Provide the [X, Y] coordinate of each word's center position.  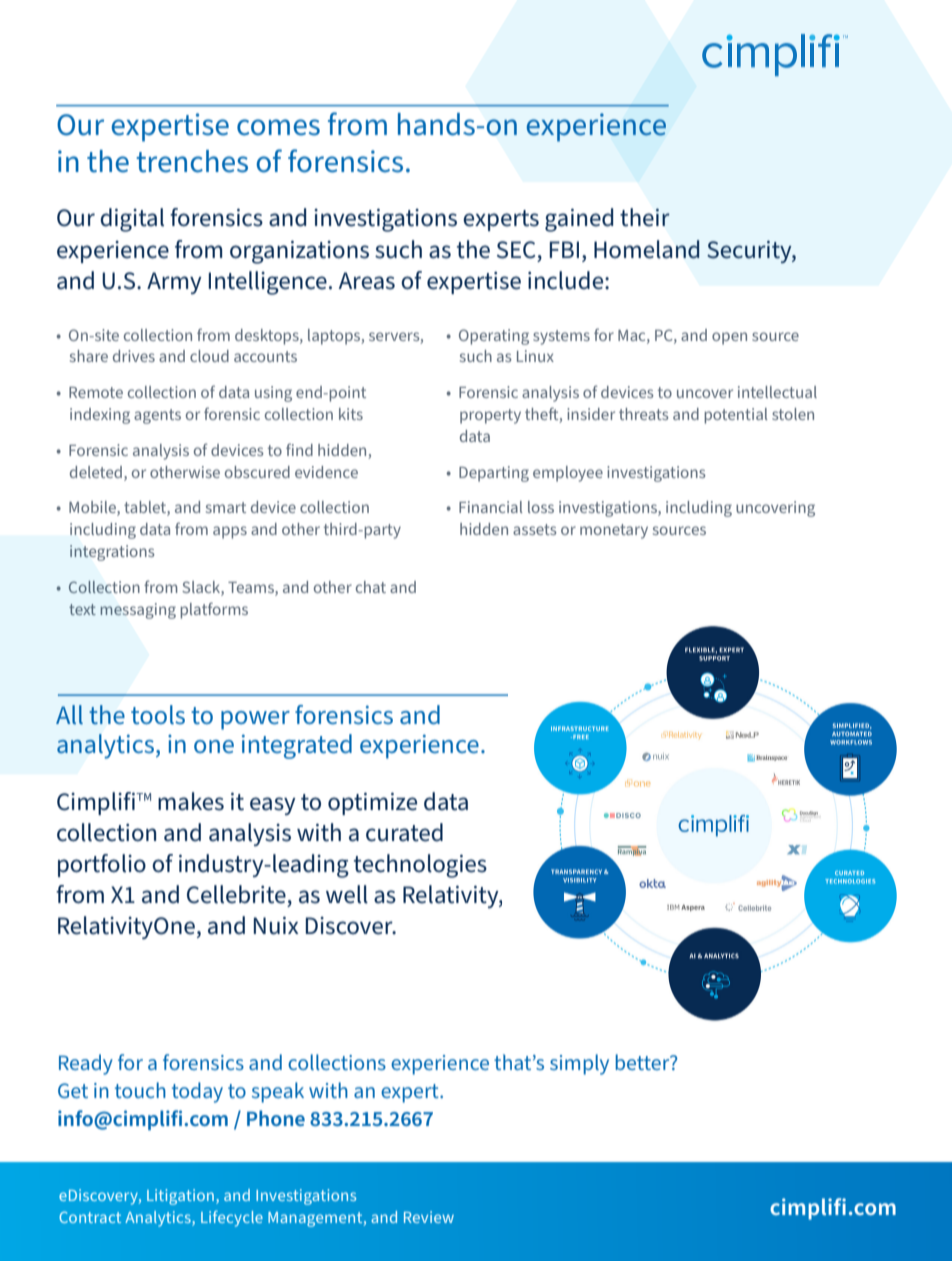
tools [158, 715]
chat [371, 587]
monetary [614, 531]
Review [429, 1217]
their [645, 217]
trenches [192, 161]
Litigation [180, 1197]
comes [278, 127]
